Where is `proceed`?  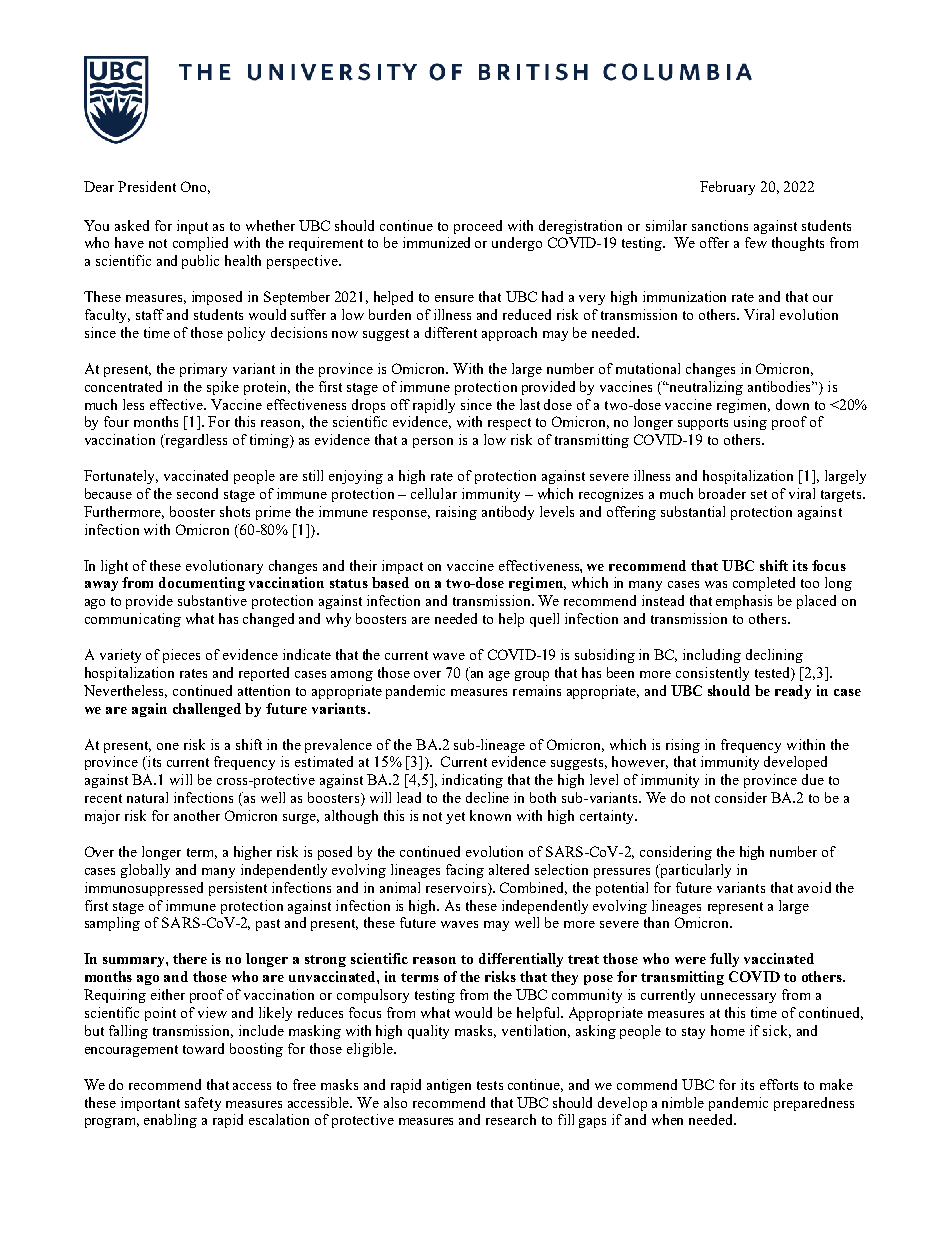
proceed is located at coordinates (478, 227).
